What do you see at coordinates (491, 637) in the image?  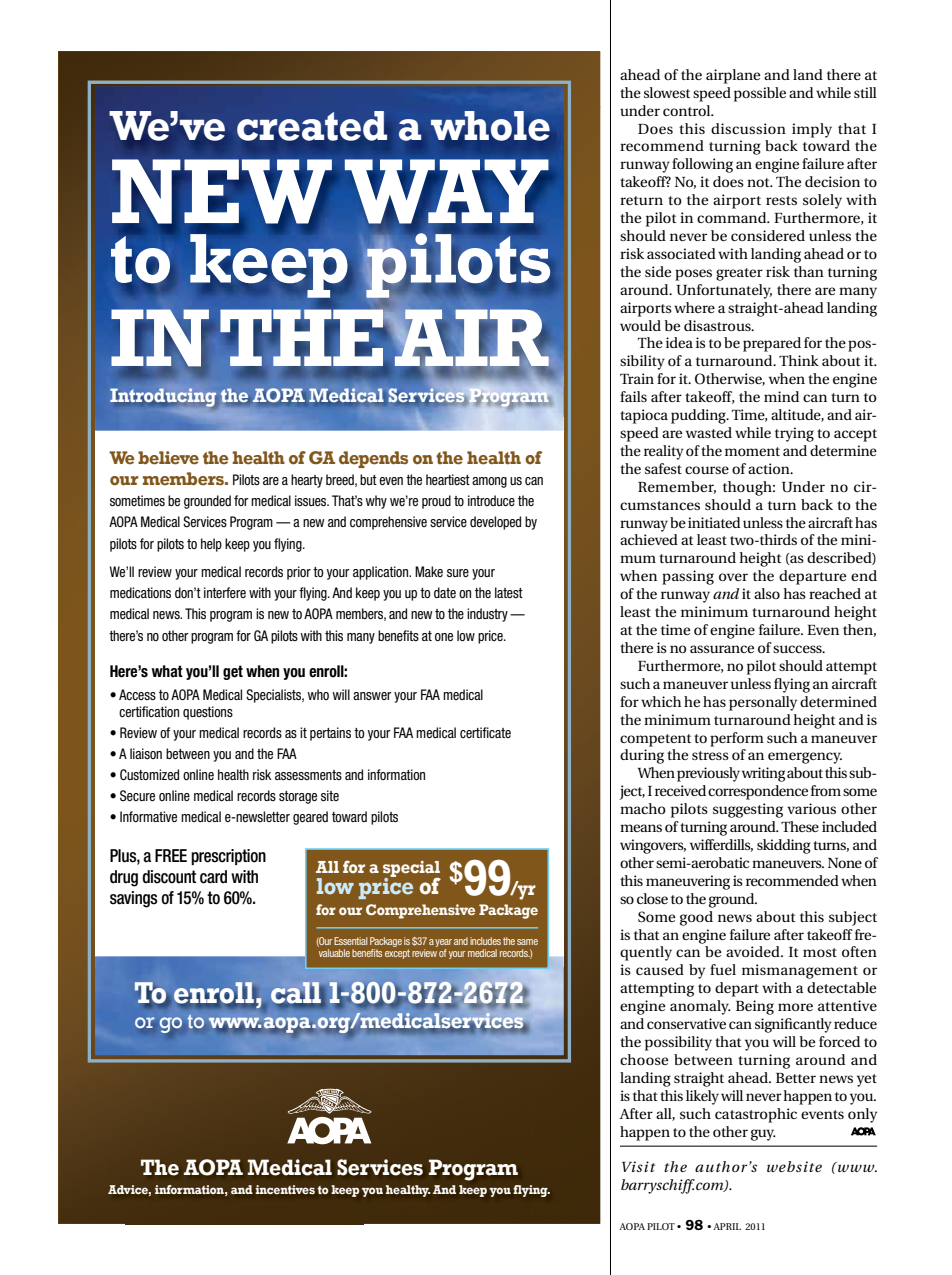 I see `price` at bounding box center [491, 637].
